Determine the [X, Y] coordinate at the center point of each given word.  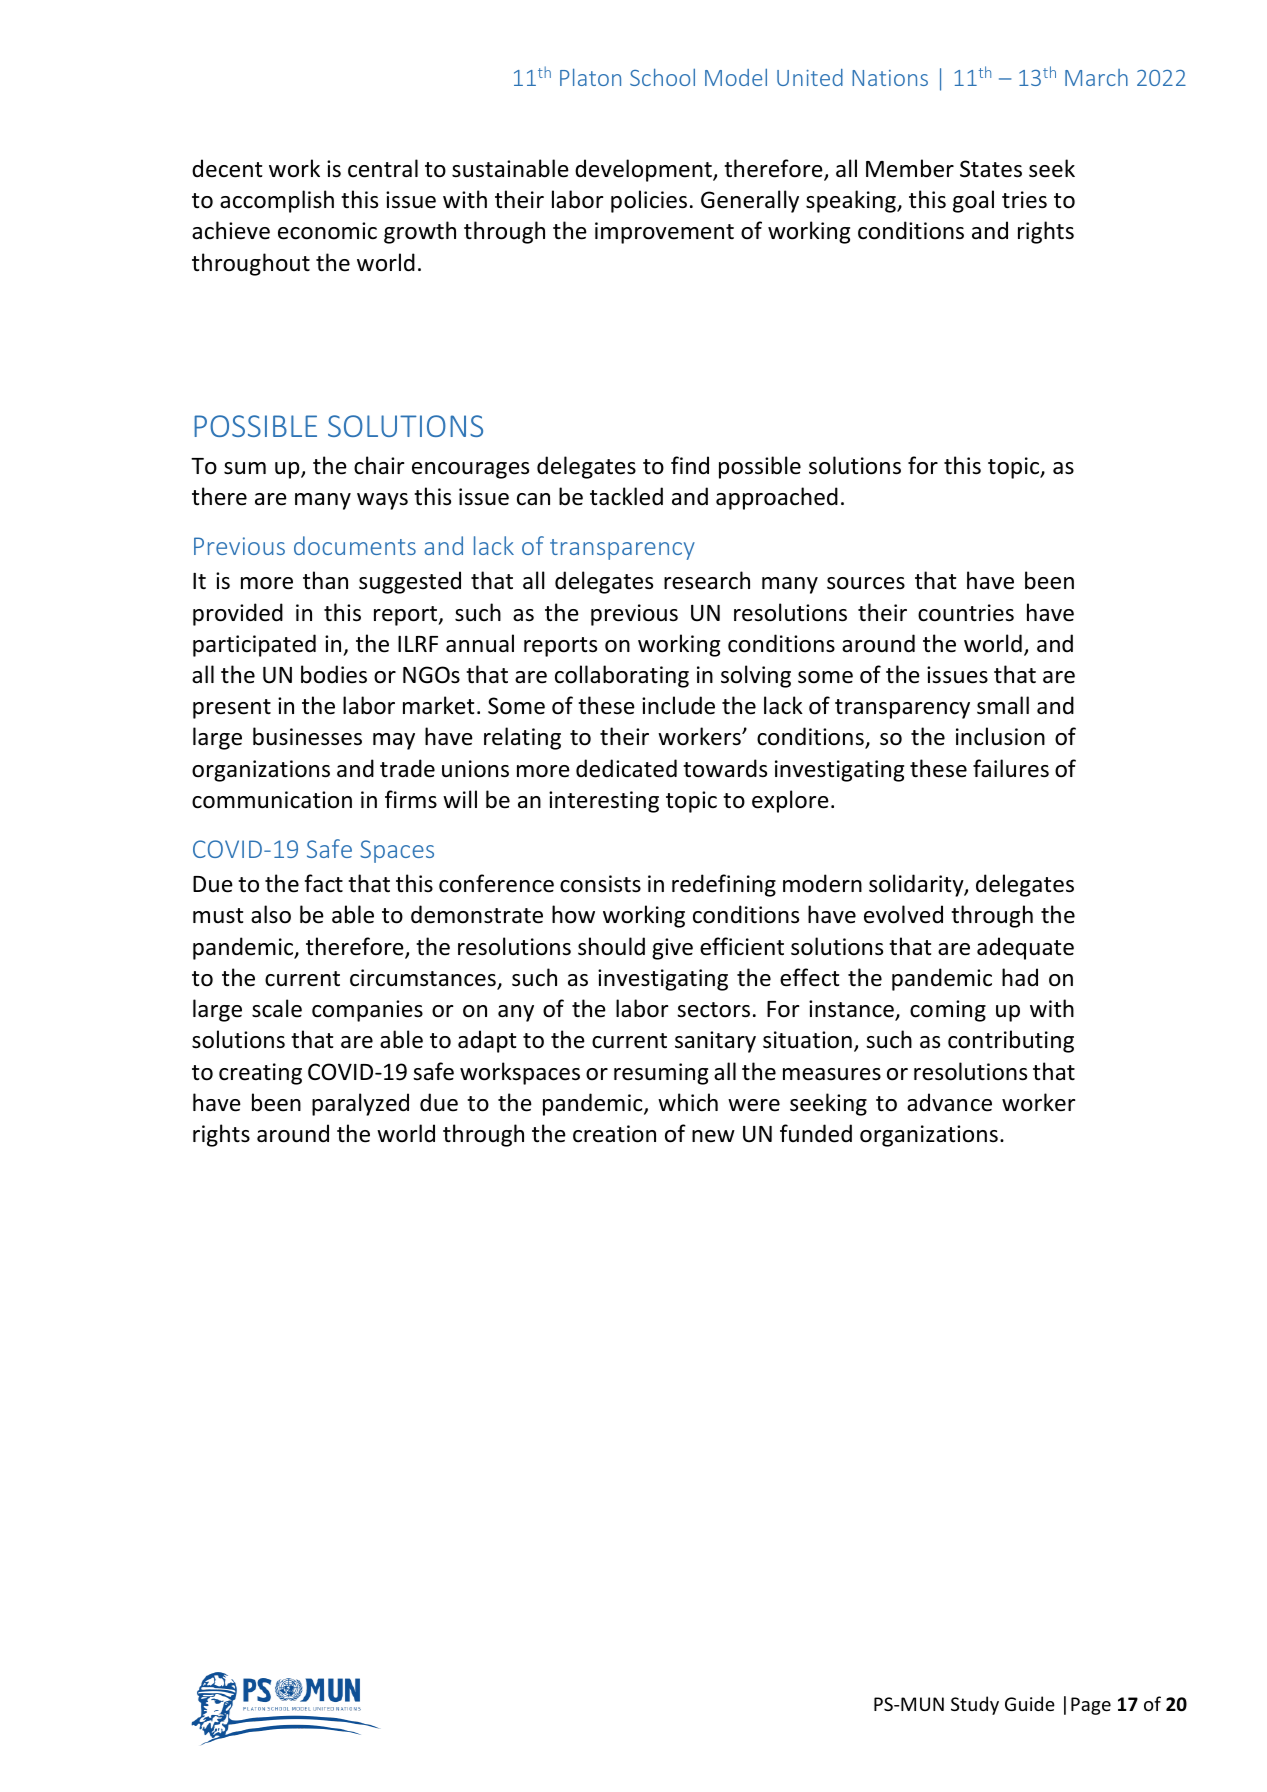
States [991, 169]
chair [379, 465]
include [678, 705]
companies [367, 1011]
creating [260, 1074]
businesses [307, 736]
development [644, 170]
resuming [661, 1074]
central [383, 168]
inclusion [1000, 736]
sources [866, 583]
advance [949, 1102]
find [690, 465]
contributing [1011, 1041]
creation [614, 1134]
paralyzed [360, 1104]
